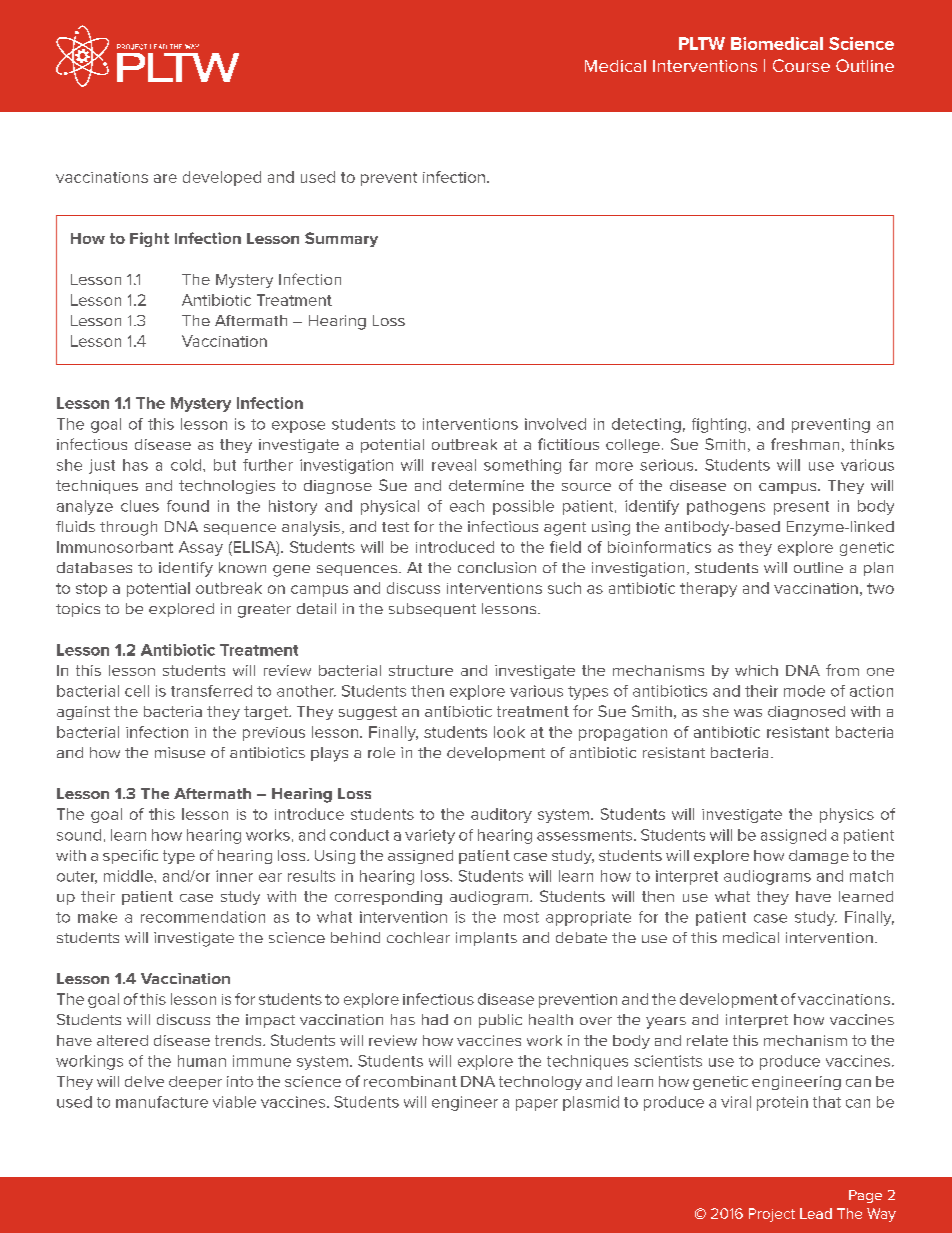 The image size is (952, 1233). What do you see at coordinates (756, 670) in the screenshot?
I see `which` at bounding box center [756, 670].
